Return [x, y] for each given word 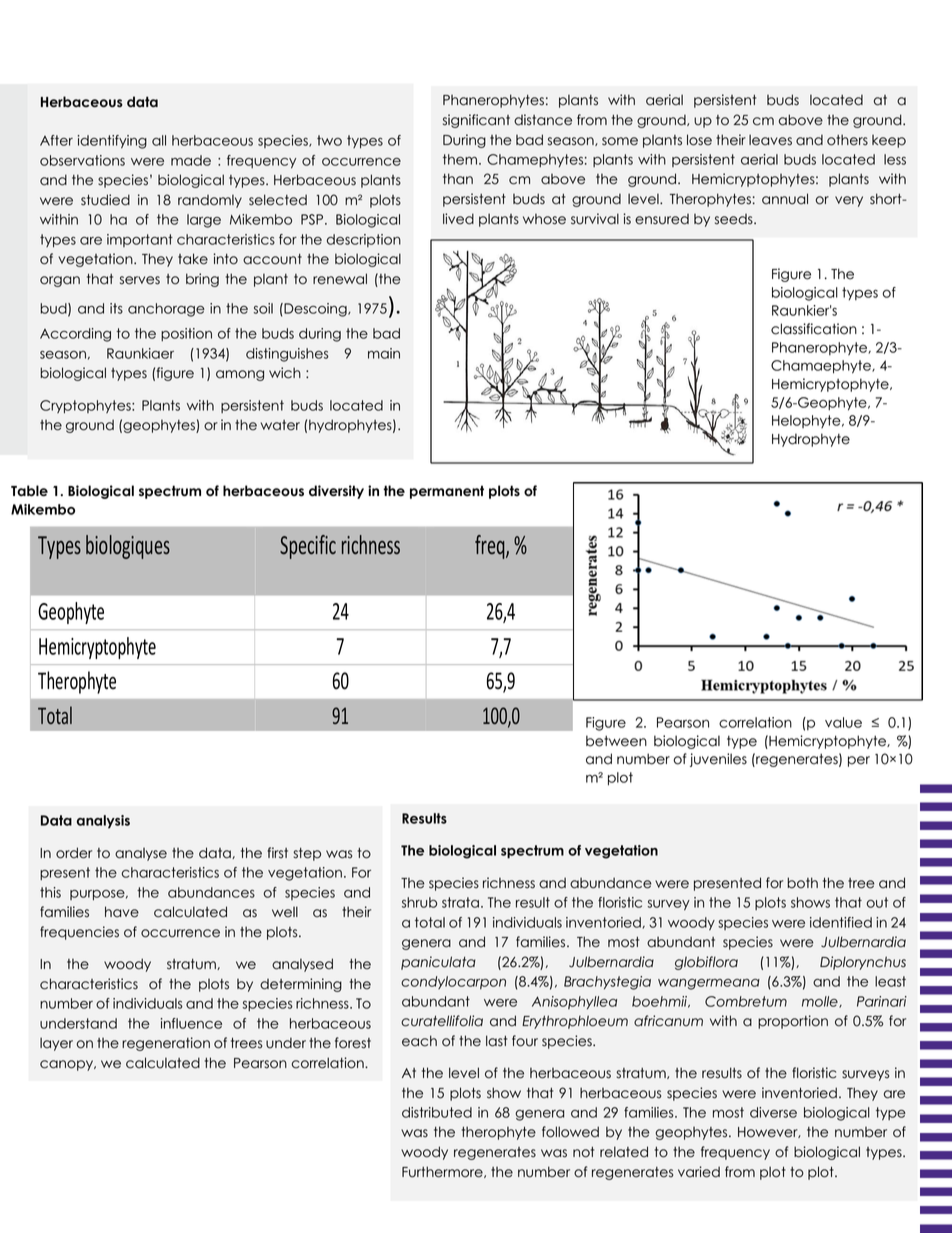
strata [460, 902]
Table [29, 491]
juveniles [718, 760]
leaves [770, 140]
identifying [112, 142]
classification [814, 329]
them [460, 159]
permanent [447, 492]
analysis [103, 822]
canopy [67, 1065]
